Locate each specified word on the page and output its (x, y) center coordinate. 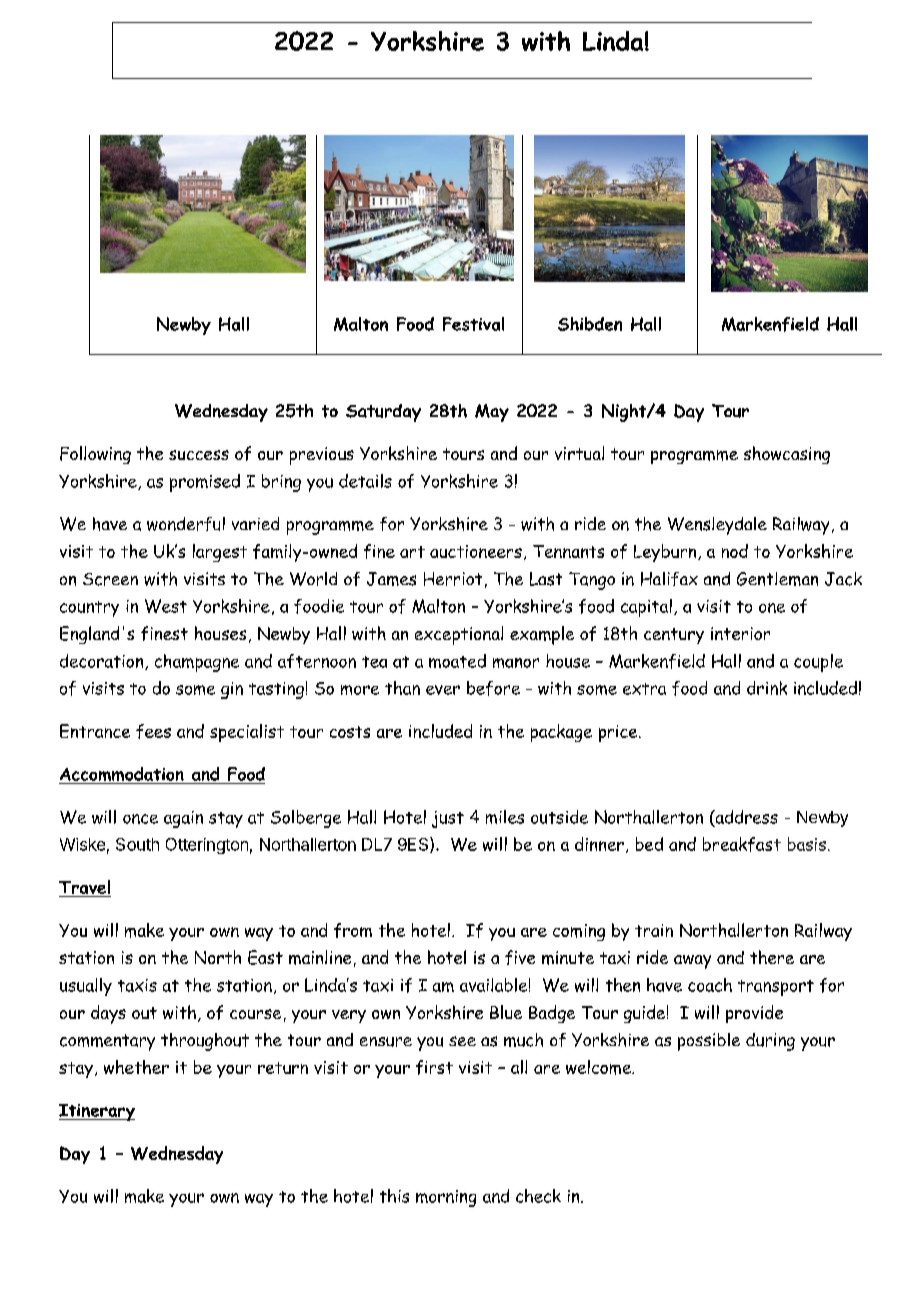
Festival (473, 324)
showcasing (787, 455)
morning (446, 1198)
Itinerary (97, 1112)
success (199, 455)
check (538, 1196)
